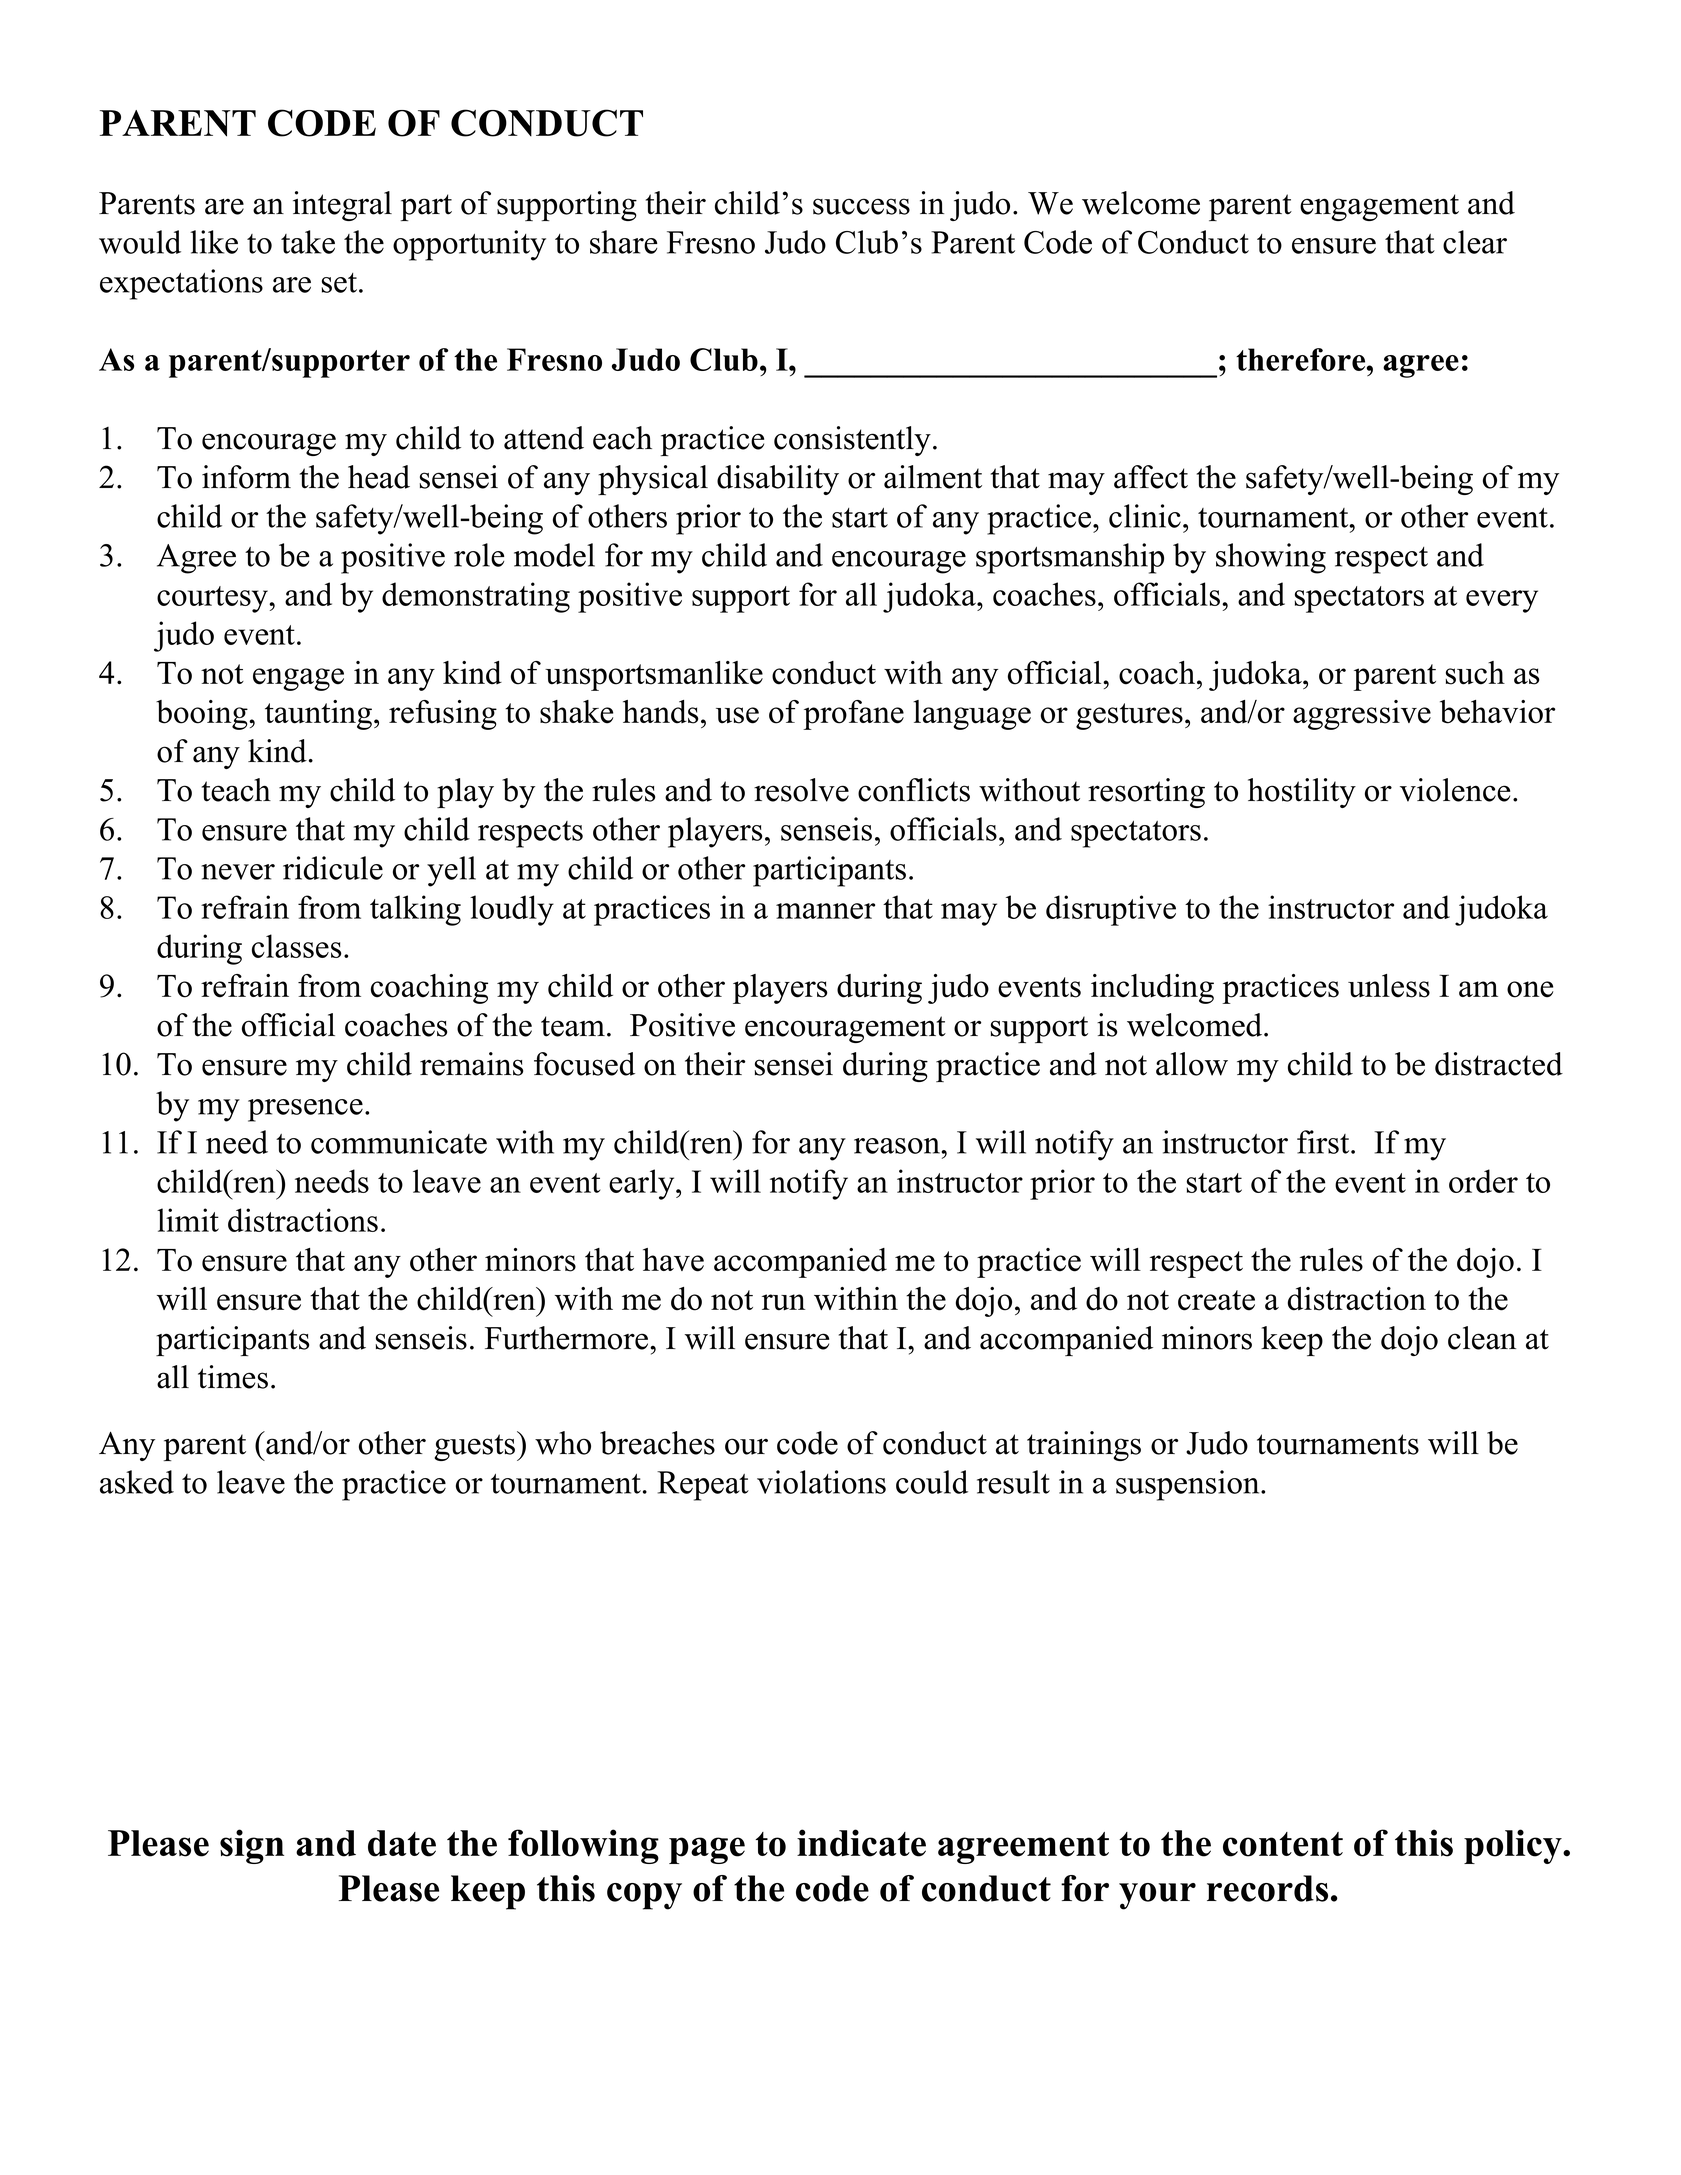 This screenshot has height=2175, width=1681. What do you see at coordinates (1187, 1485) in the screenshot?
I see `suspension` at bounding box center [1187, 1485].
